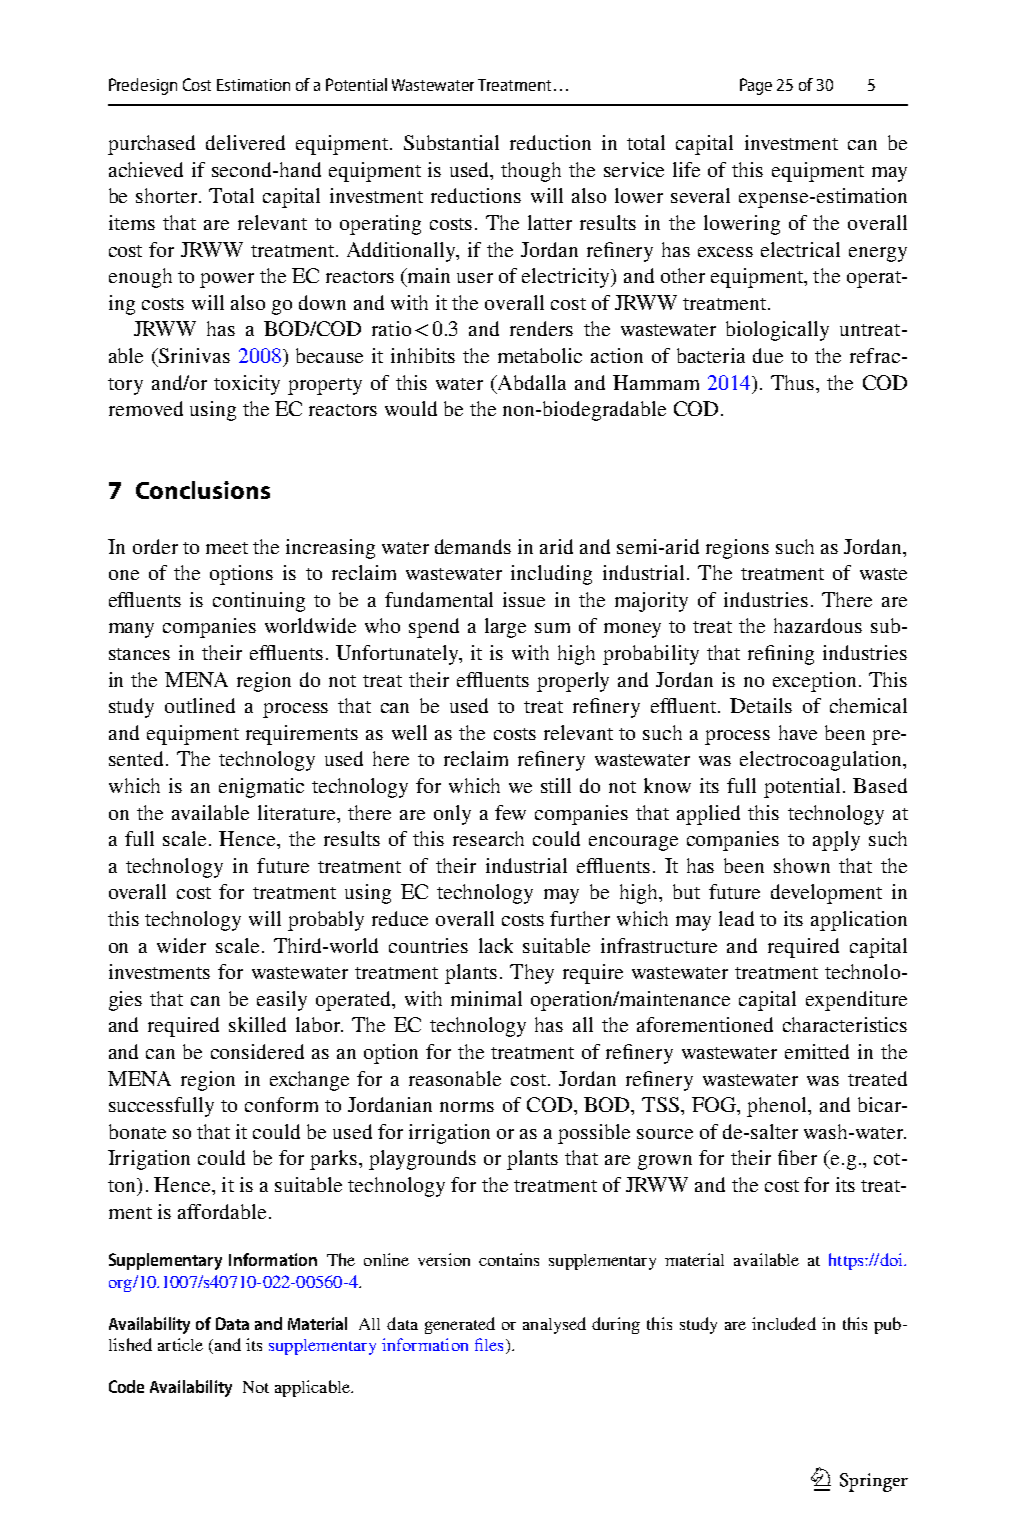 The height and width of the document is (1540, 1016). What do you see at coordinates (473, 546) in the document?
I see `demands` at bounding box center [473, 546].
